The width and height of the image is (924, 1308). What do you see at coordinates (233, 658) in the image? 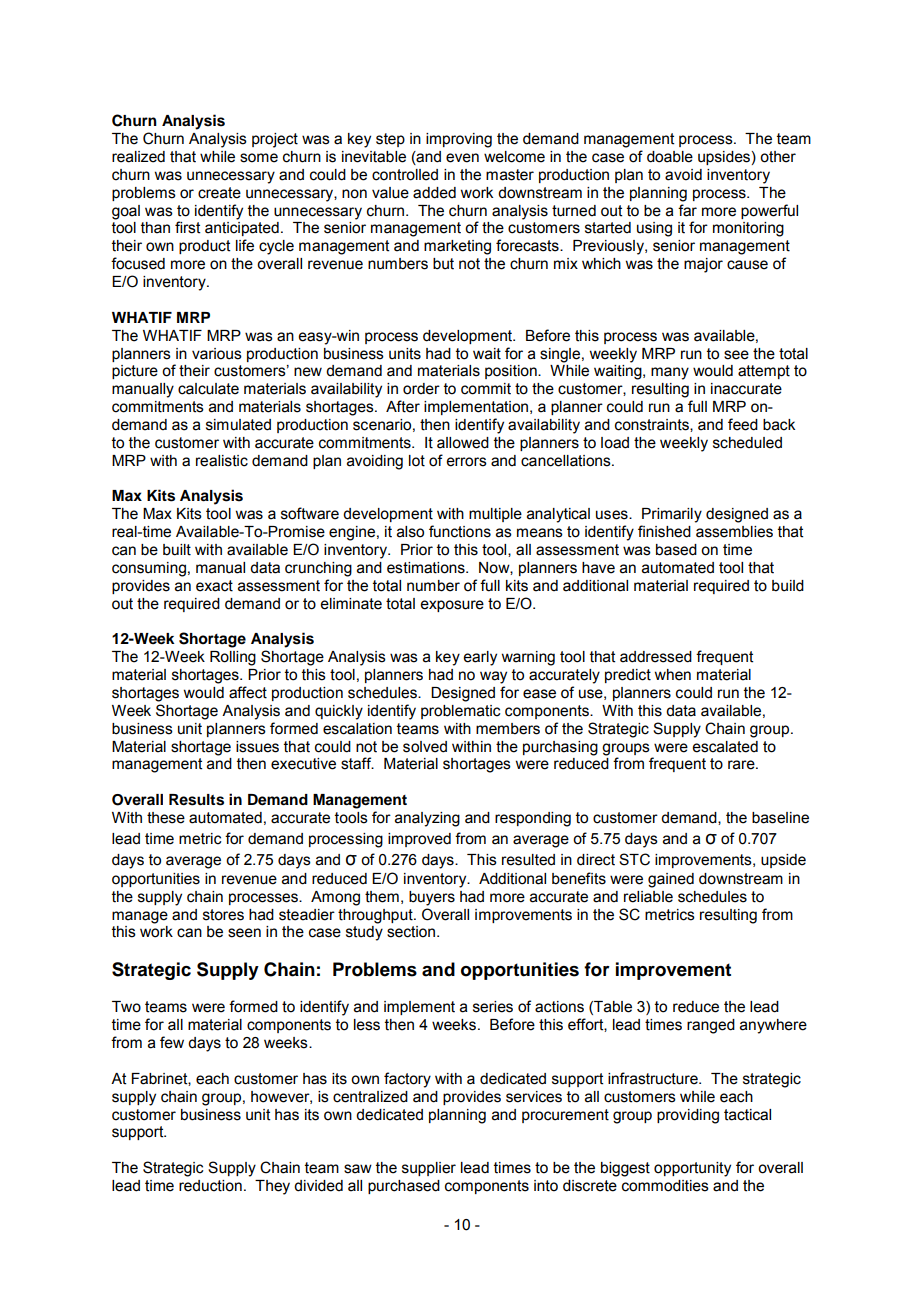
I see `Rolling` at bounding box center [233, 658].
